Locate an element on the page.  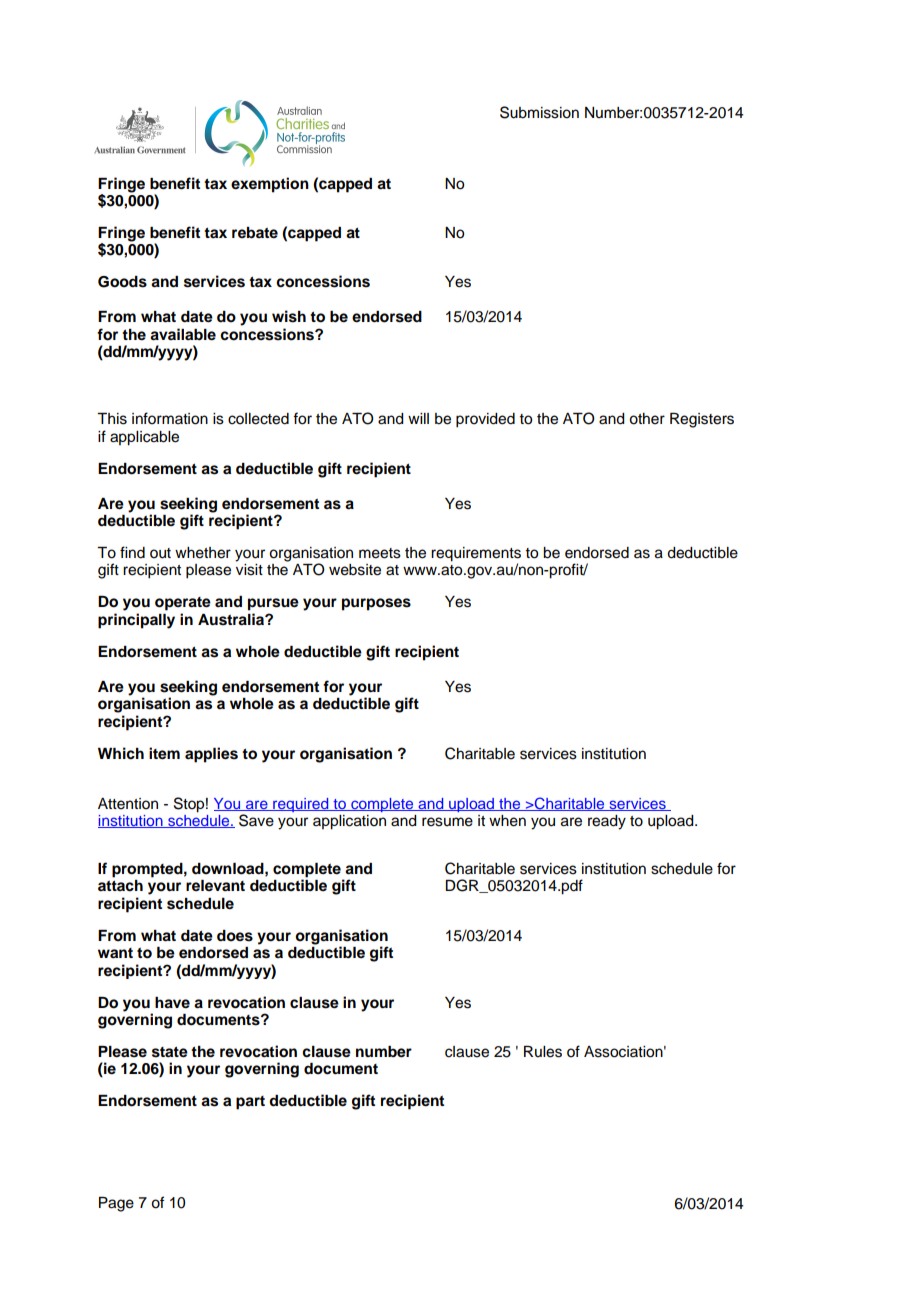
part is located at coordinates (250, 1103).
